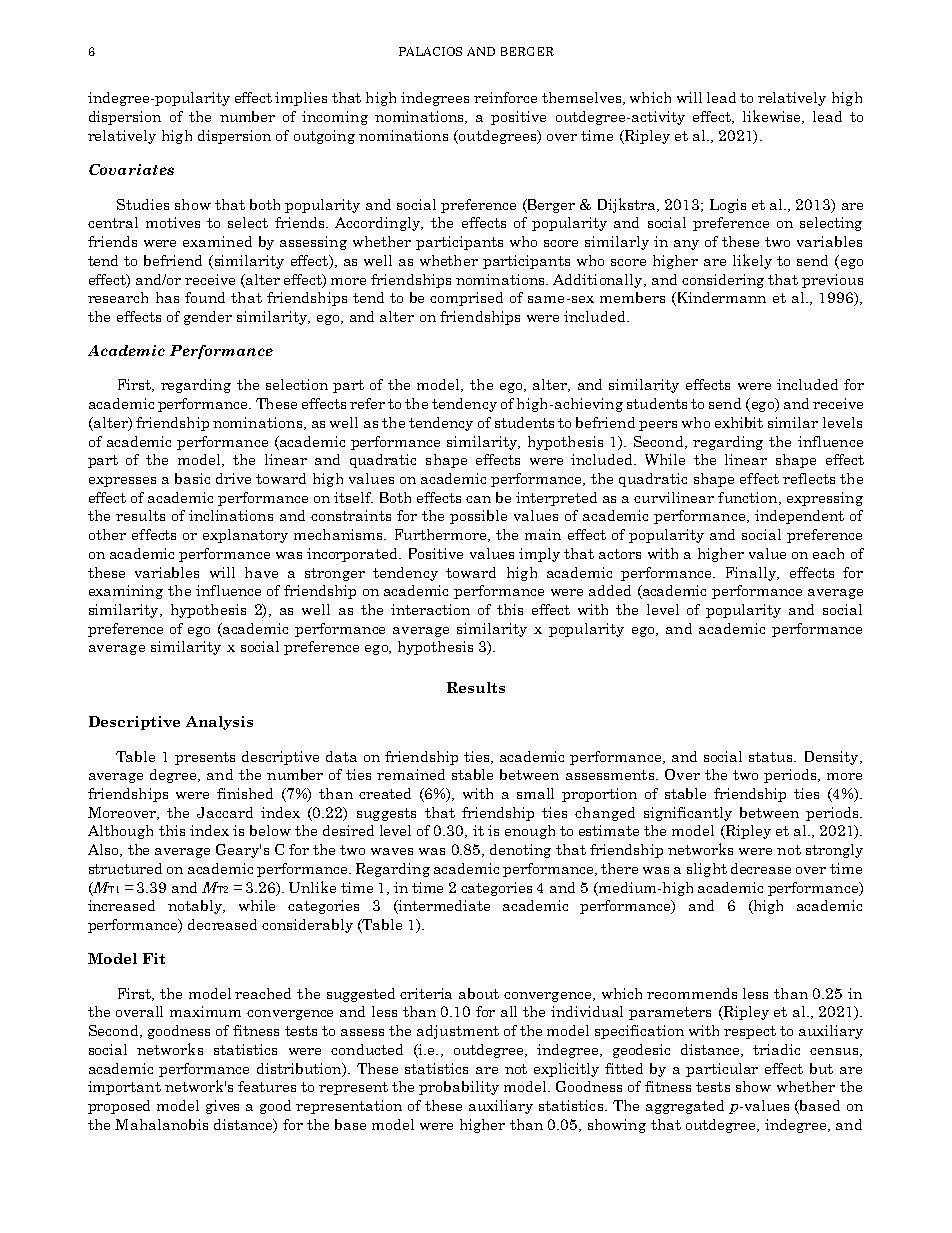  What do you see at coordinates (739, 422) in the screenshot?
I see `exhibit` at bounding box center [739, 422].
